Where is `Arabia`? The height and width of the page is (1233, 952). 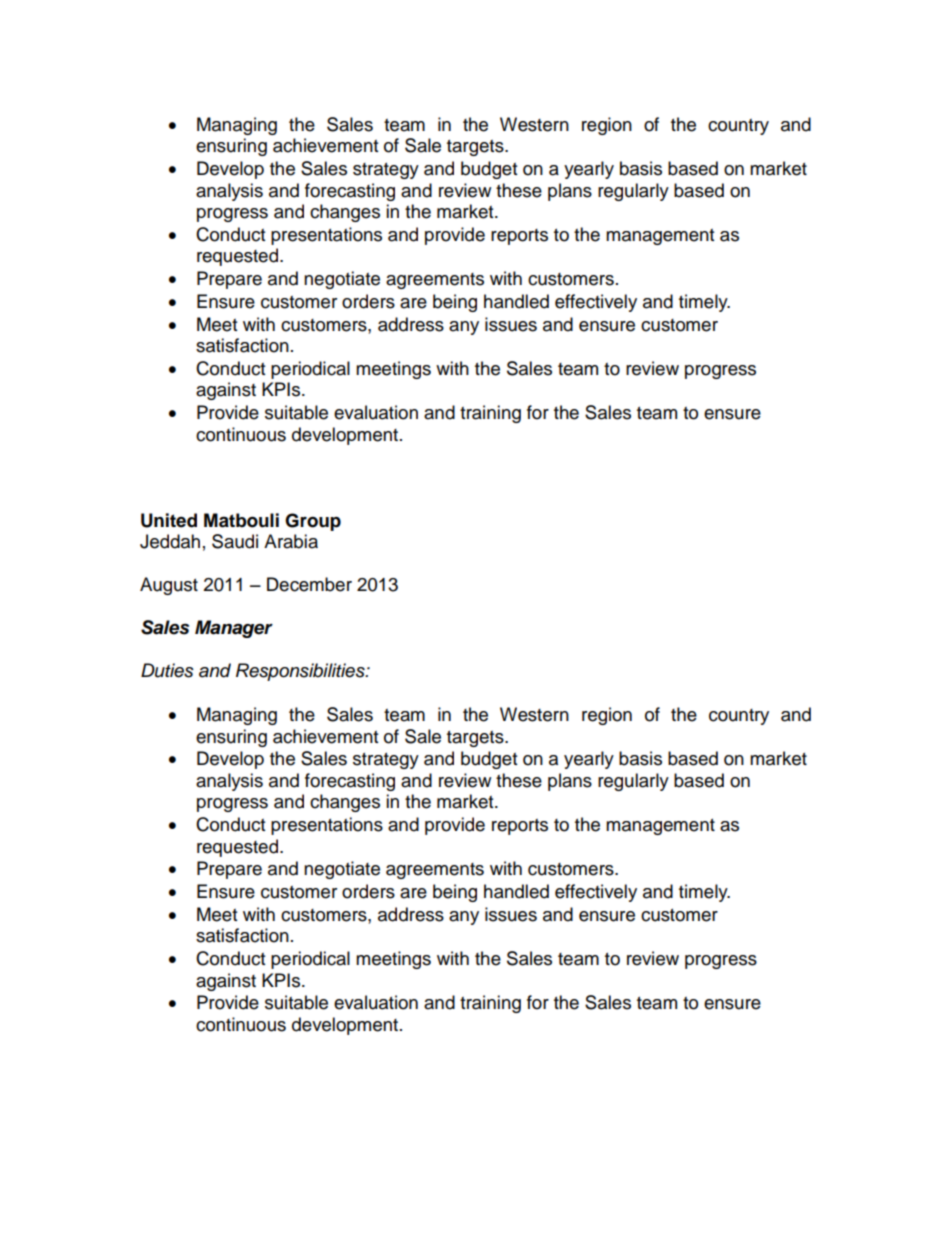 Arabia is located at coordinates (291, 541).
